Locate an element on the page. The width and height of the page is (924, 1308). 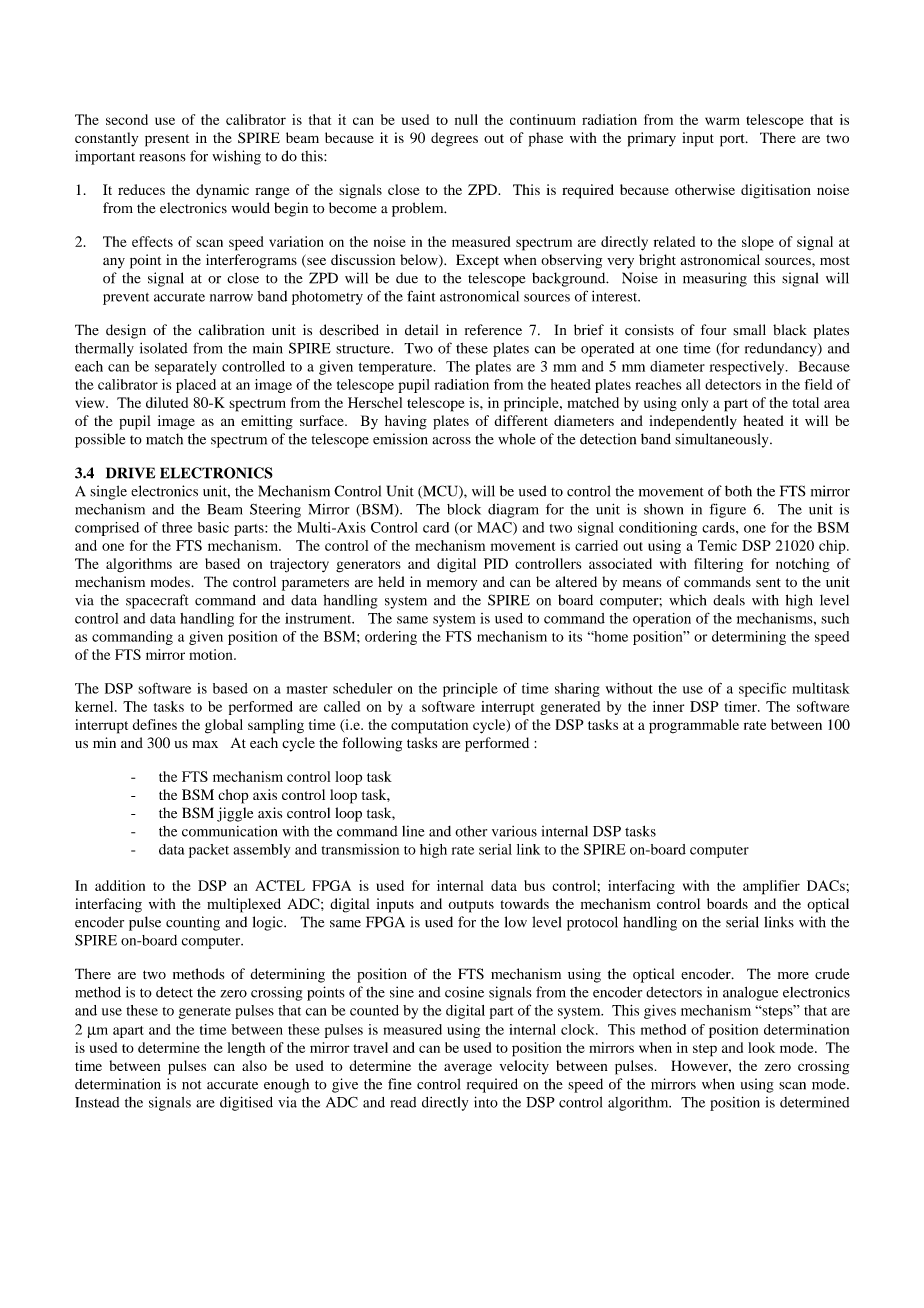
packet is located at coordinates (209, 851).
